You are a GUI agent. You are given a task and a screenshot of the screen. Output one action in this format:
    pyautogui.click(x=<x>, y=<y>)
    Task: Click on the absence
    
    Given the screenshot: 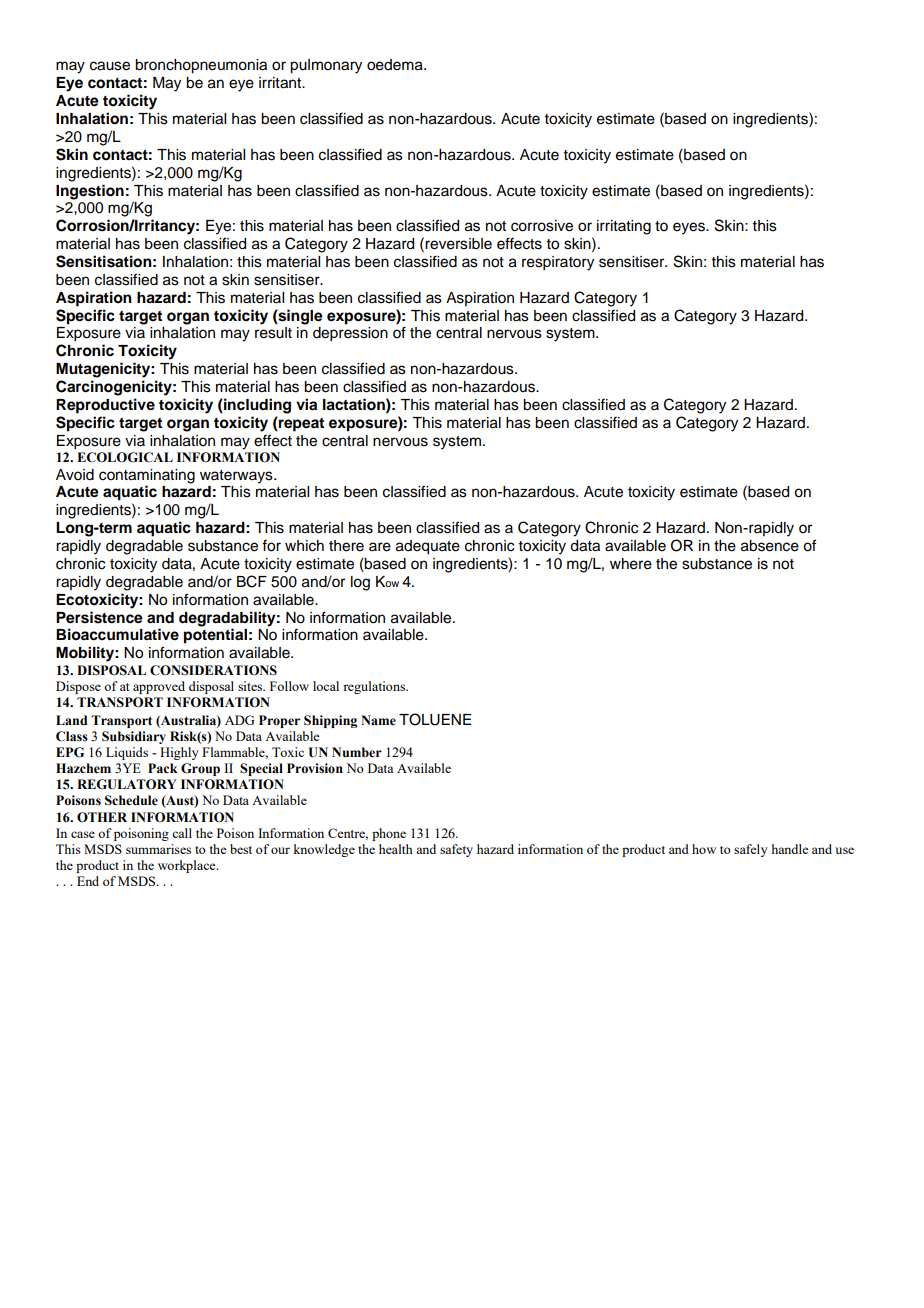 What is the action you would take?
    pyautogui.click(x=770, y=546)
